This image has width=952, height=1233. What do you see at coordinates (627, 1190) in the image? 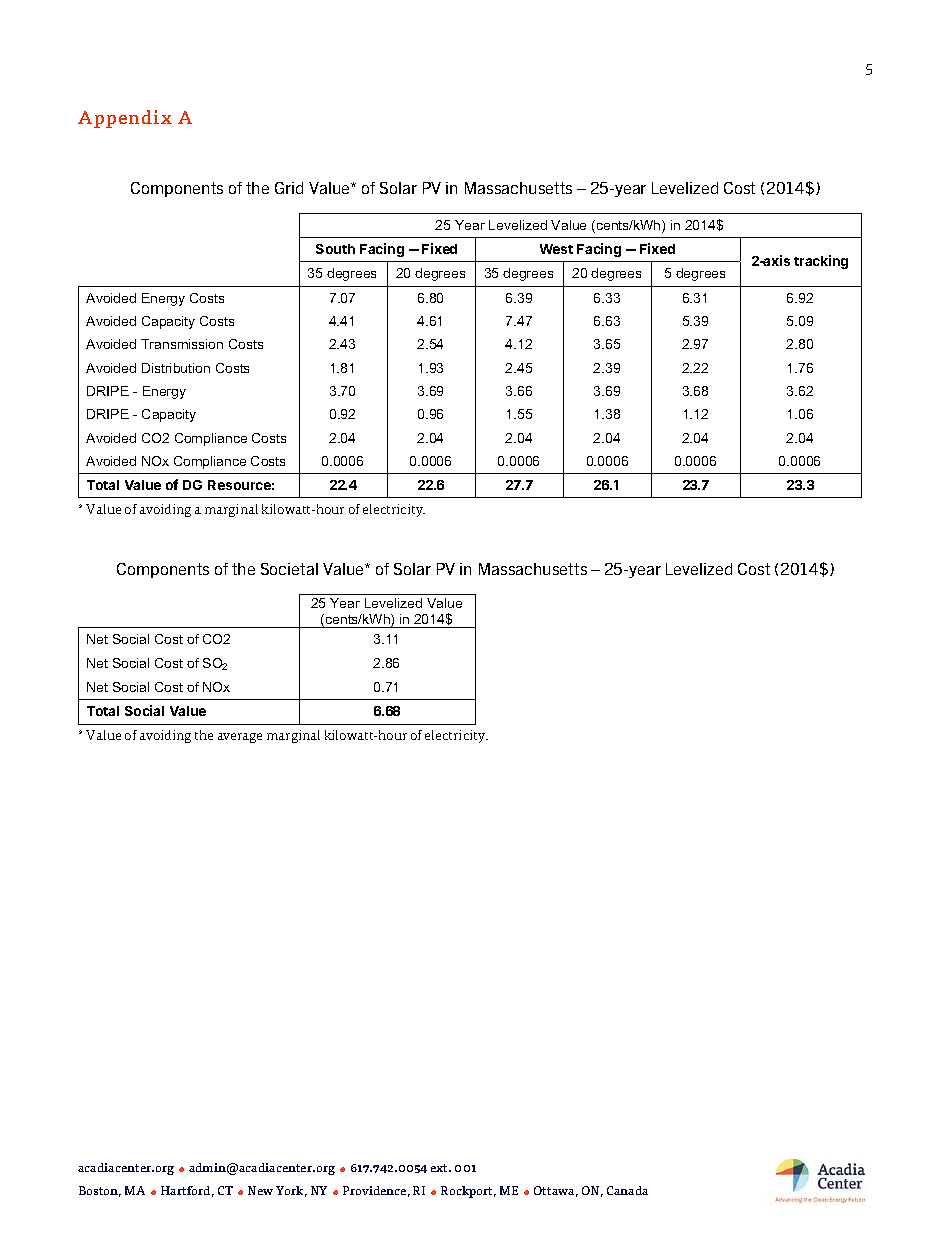
I see `Canada` at bounding box center [627, 1190].
